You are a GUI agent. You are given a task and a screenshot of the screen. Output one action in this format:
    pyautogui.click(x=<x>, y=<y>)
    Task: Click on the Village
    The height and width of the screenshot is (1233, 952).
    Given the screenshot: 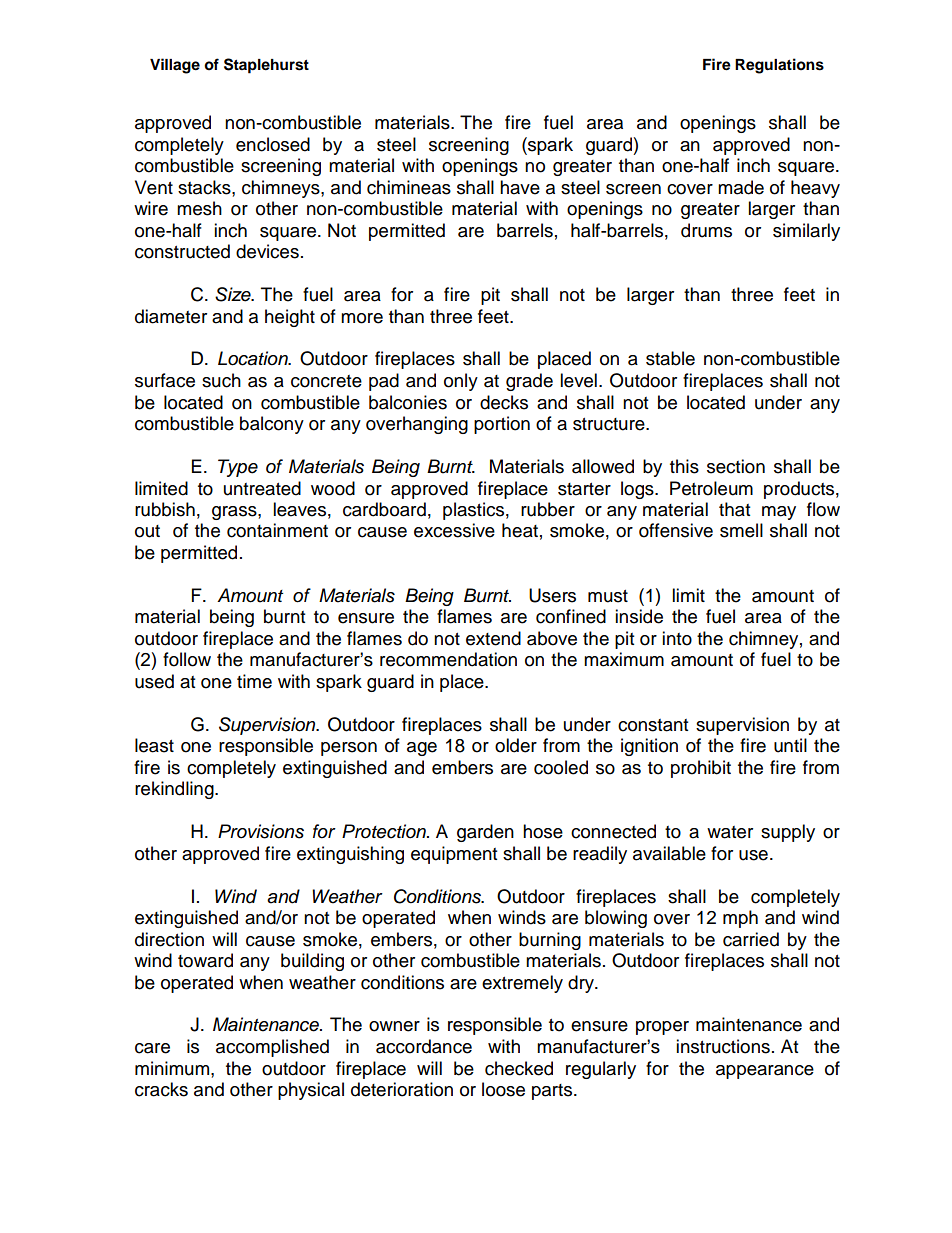 What is the action you would take?
    pyautogui.click(x=175, y=66)
